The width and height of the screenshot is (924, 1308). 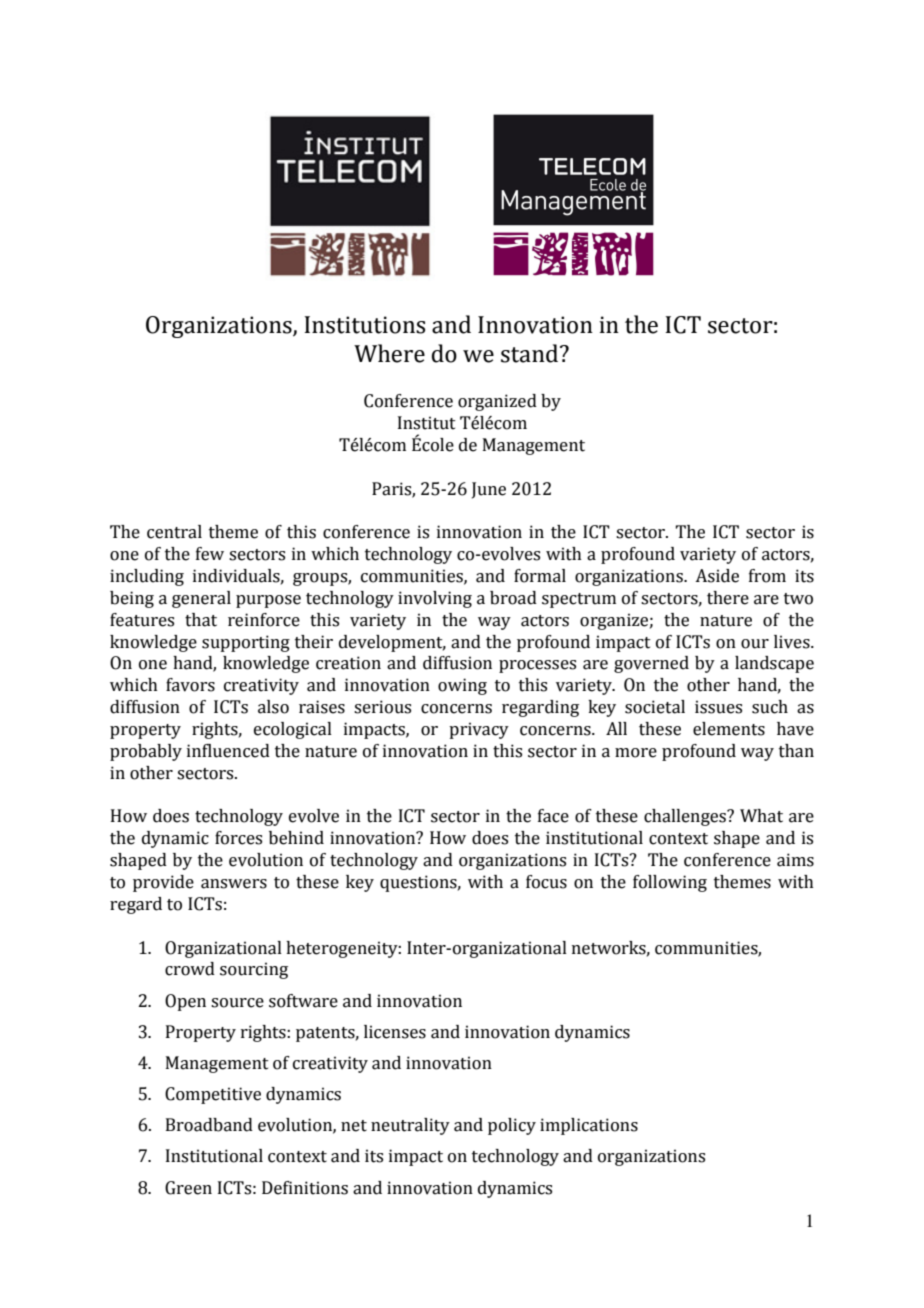 What do you see at coordinates (389, 353) in the screenshot?
I see `Where` at bounding box center [389, 353].
